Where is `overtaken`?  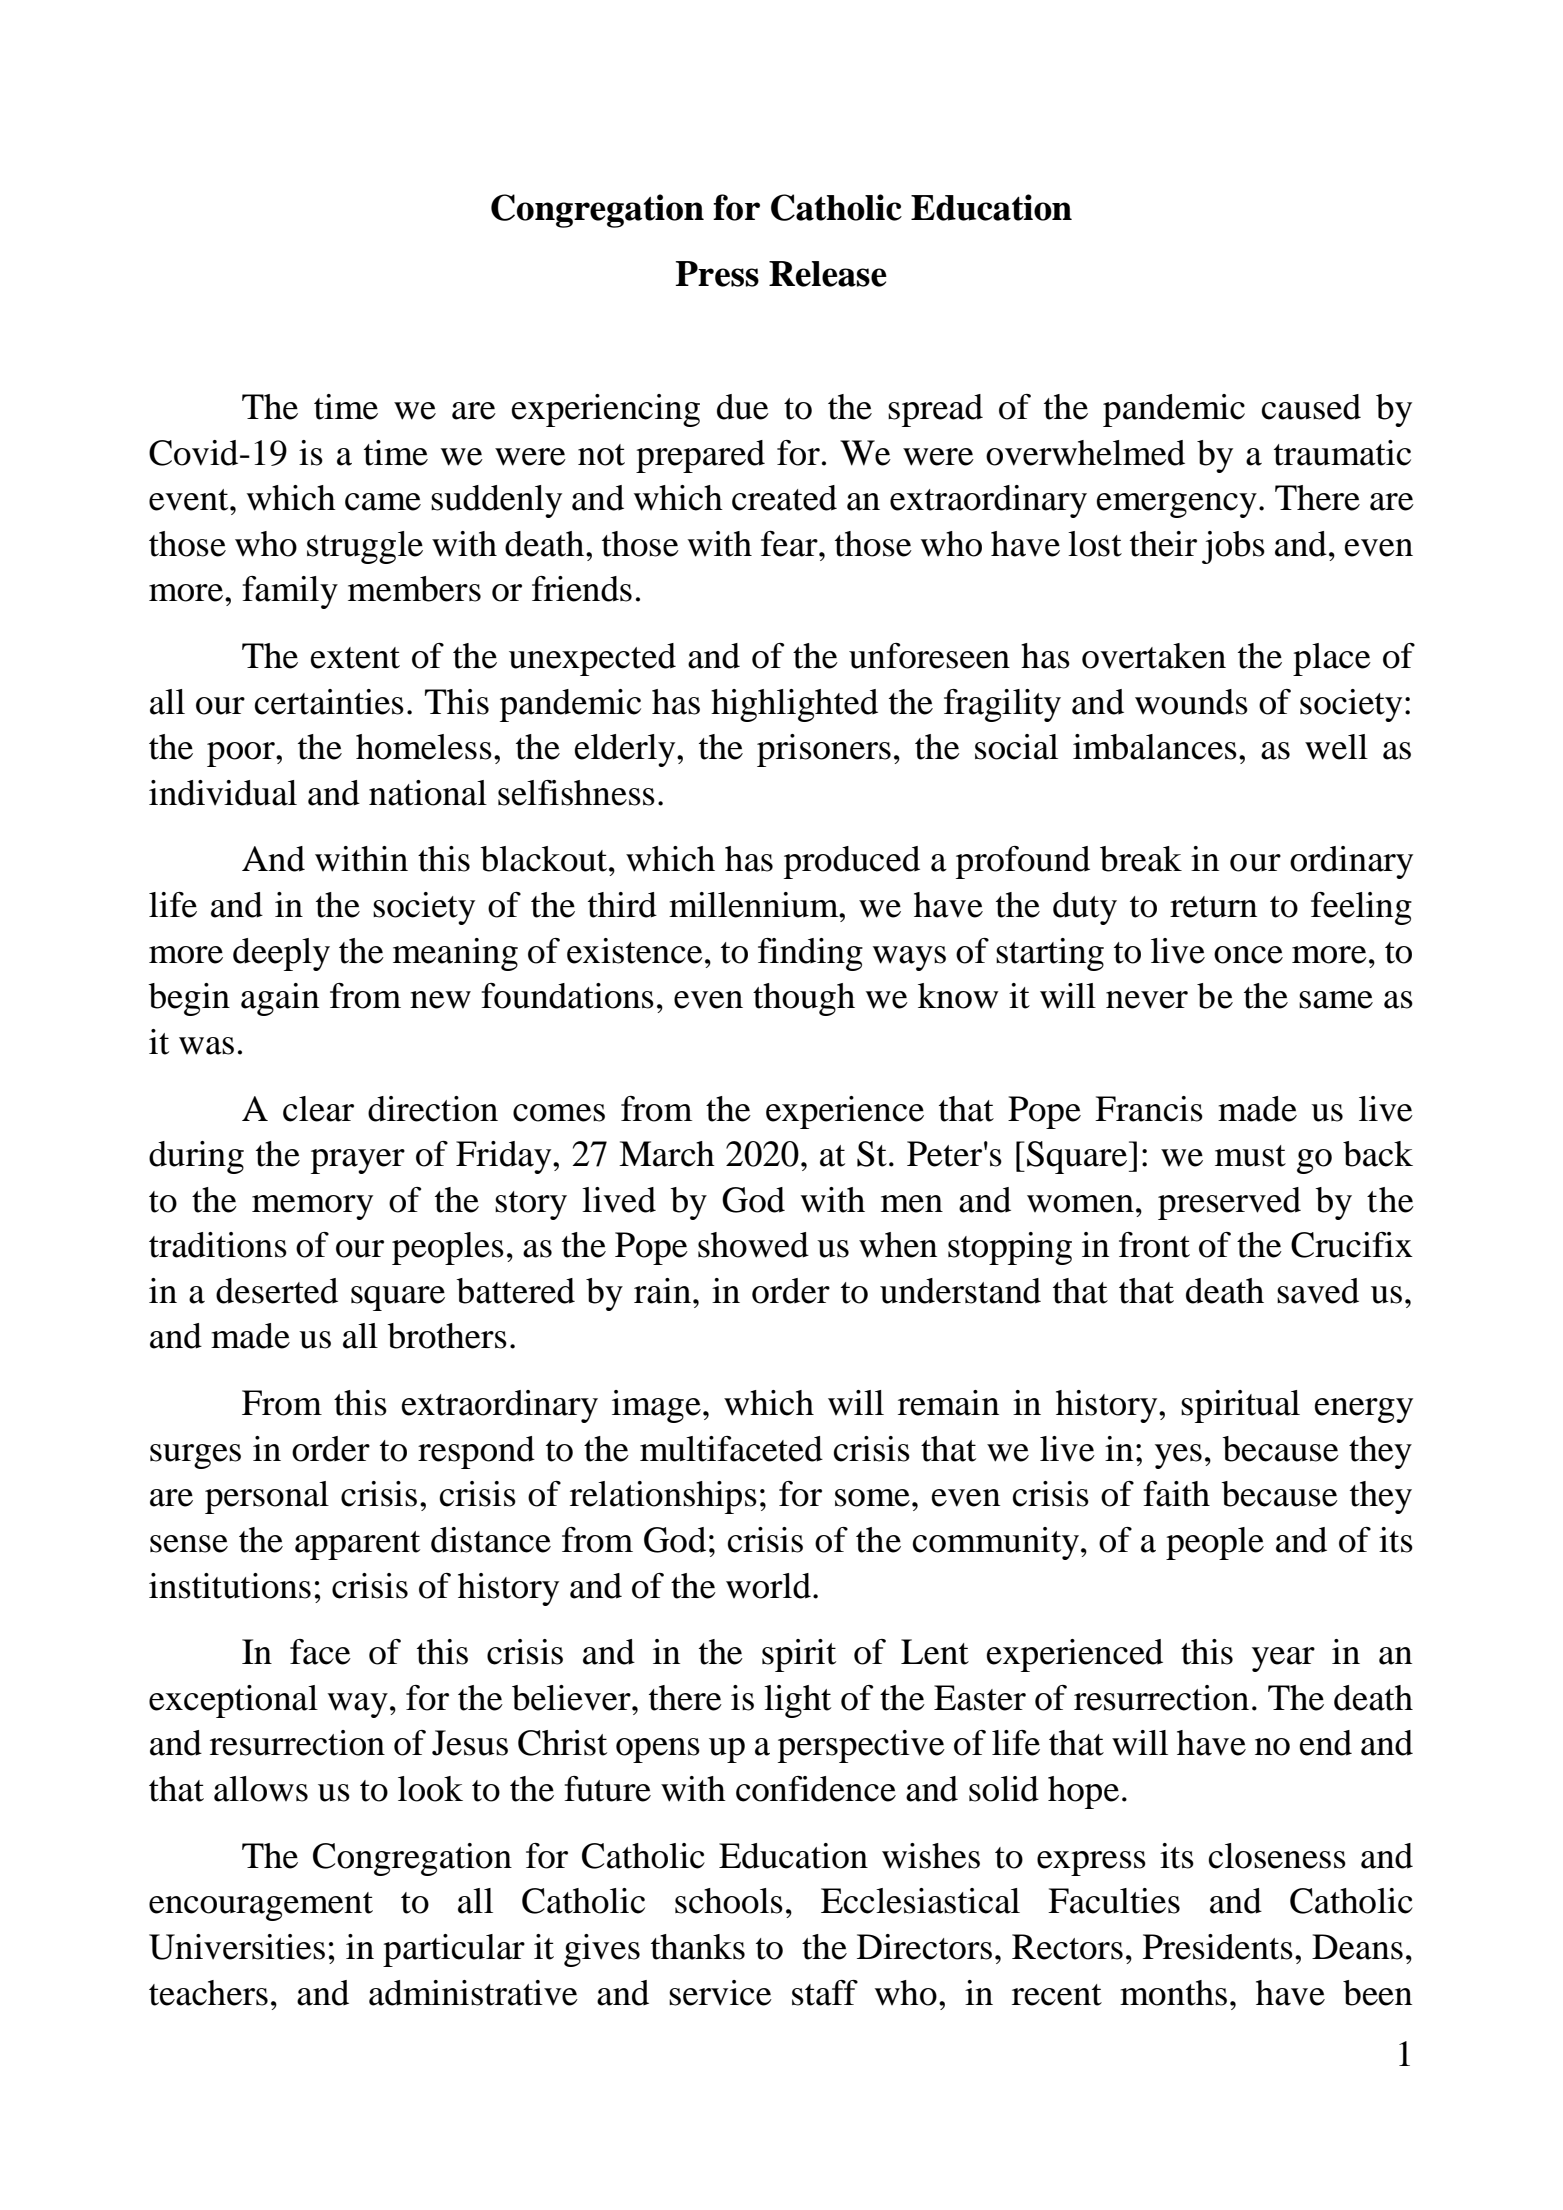 overtaken is located at coordinates (1154, 656).
